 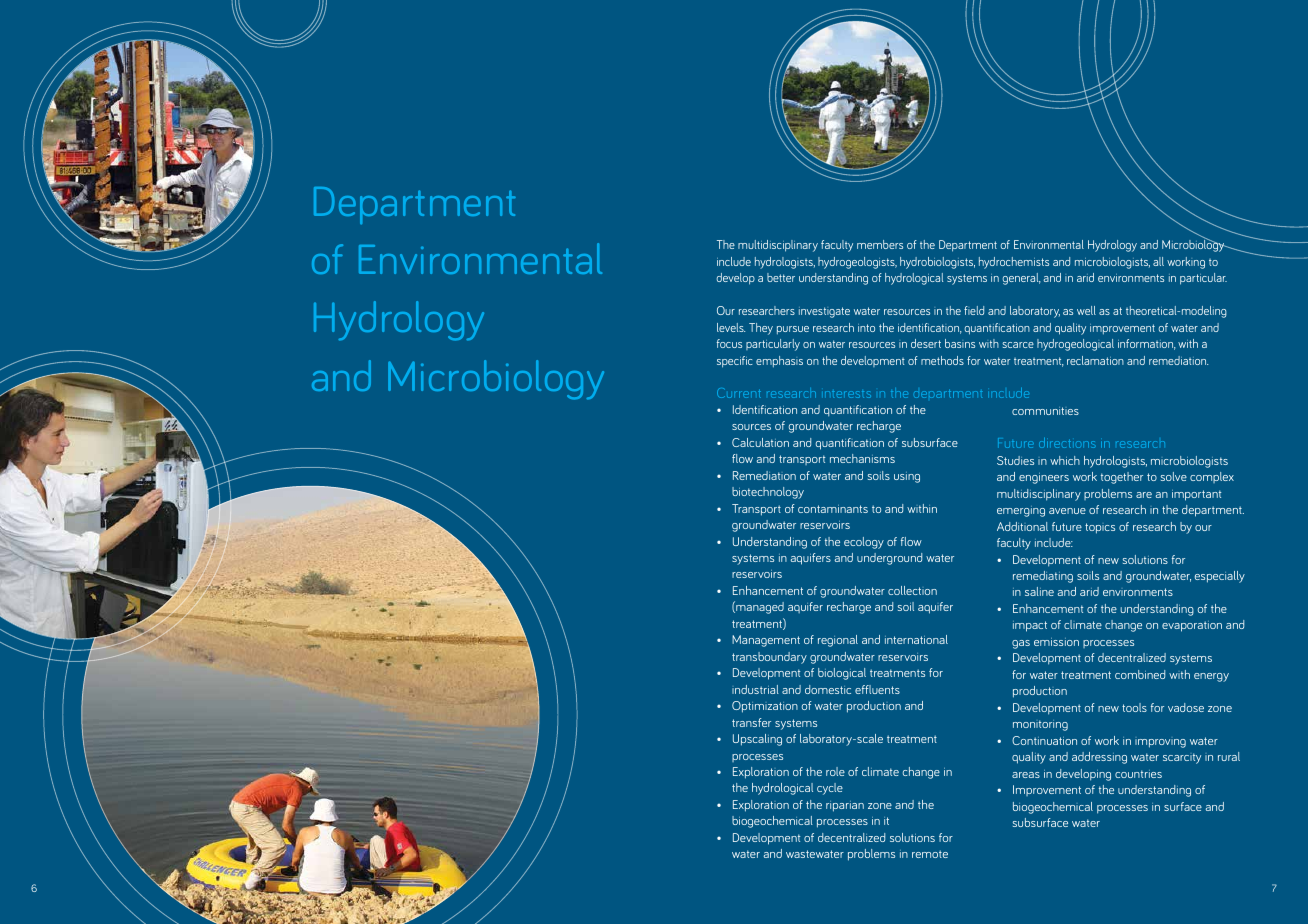 What do you see at coordinates (781, 277) in the screenshot?
I see `better` at bounding box center [781, 277].
